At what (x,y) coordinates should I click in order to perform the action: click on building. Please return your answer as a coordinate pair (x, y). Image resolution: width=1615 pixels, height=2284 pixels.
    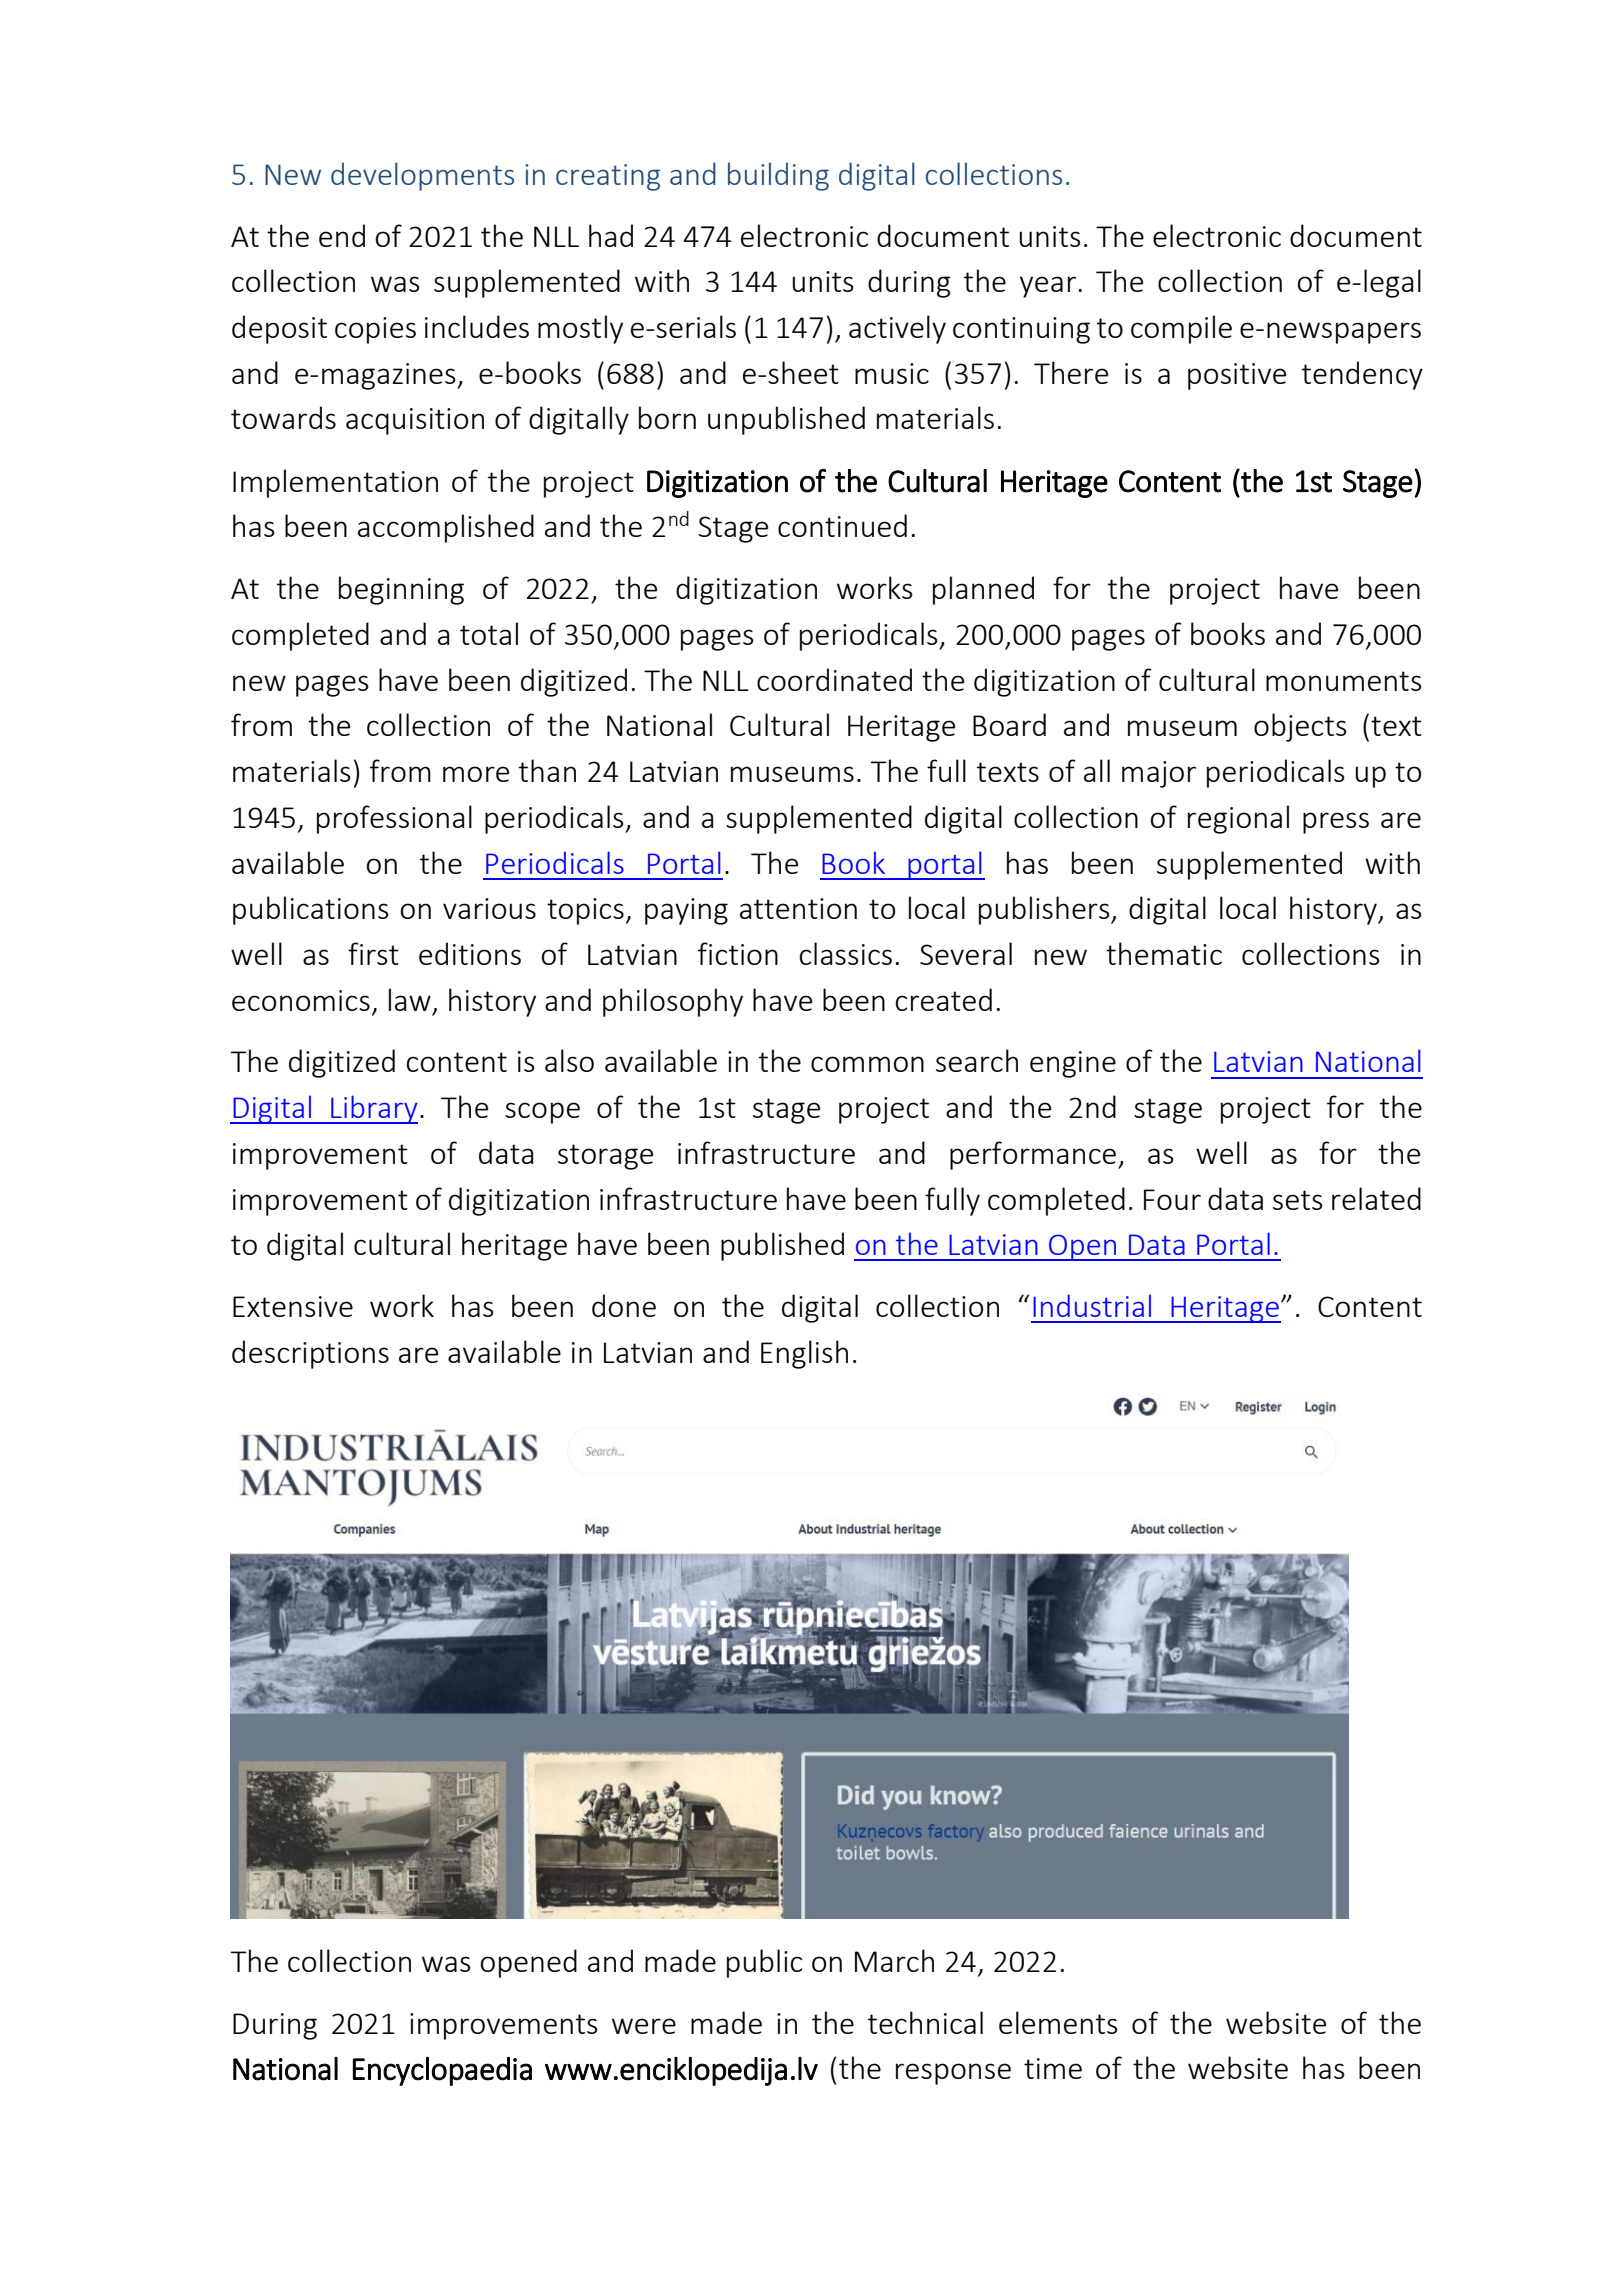
    Looking at the image, I should click on (778, 176).
